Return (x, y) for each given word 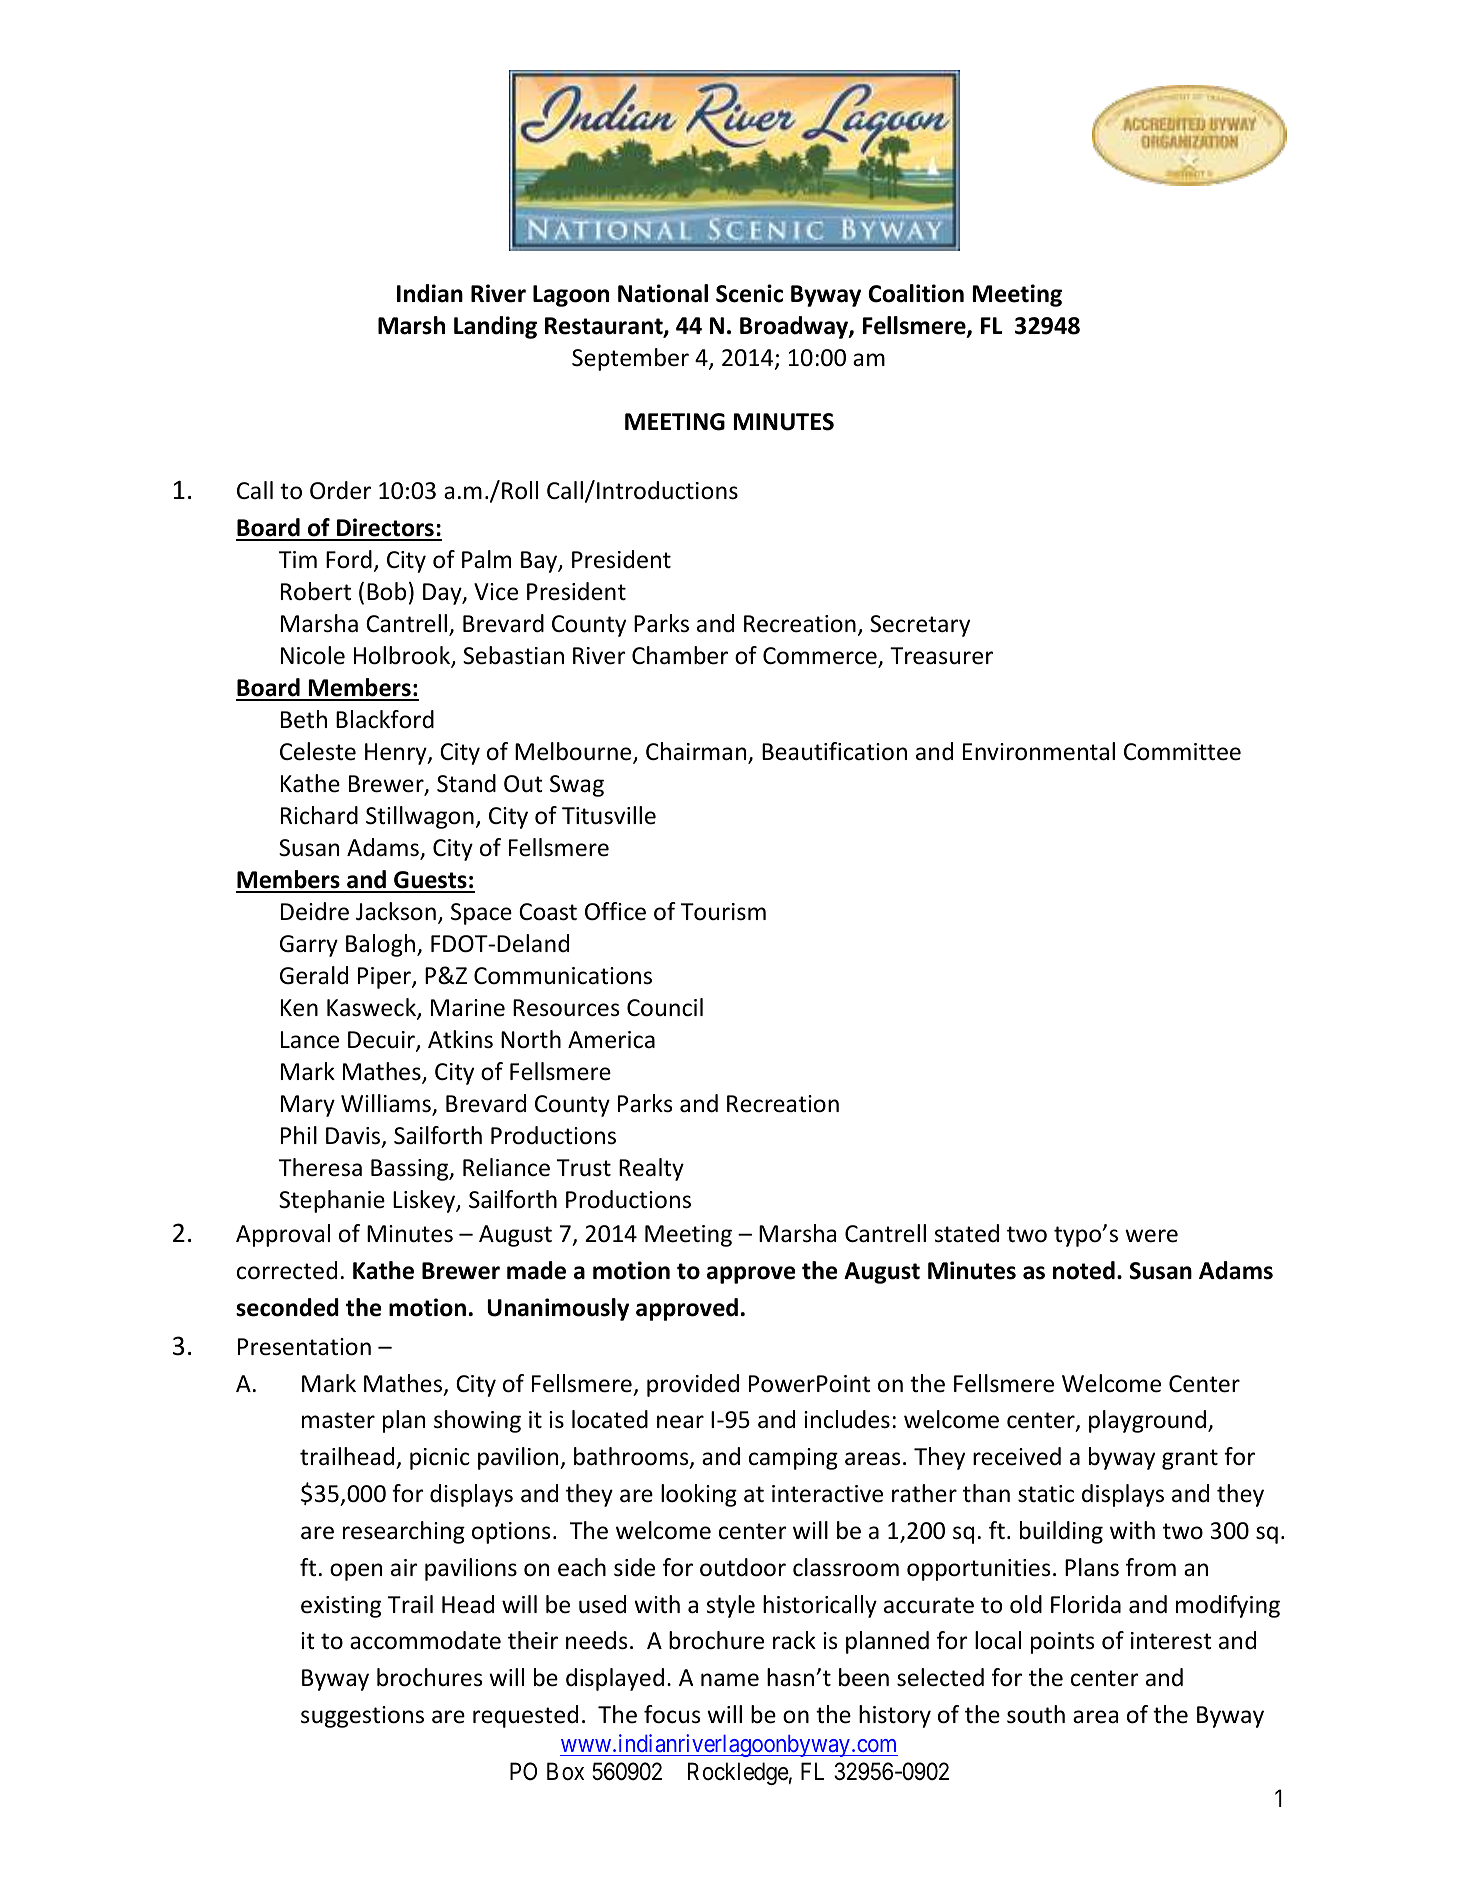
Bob (386, 591)
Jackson (396, 911)
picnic (440, 1459)
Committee (1182, 752)
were (1151, 1236)
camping (793, 1459)
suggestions (362, 1717)
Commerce (821, 657)
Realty (651, 1169)
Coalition (916, 293)
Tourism (723, 912)
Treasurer (941, 656)
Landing (495, 327)
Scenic (749, 293)
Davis (354, 1137)
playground (1147, 1421)
